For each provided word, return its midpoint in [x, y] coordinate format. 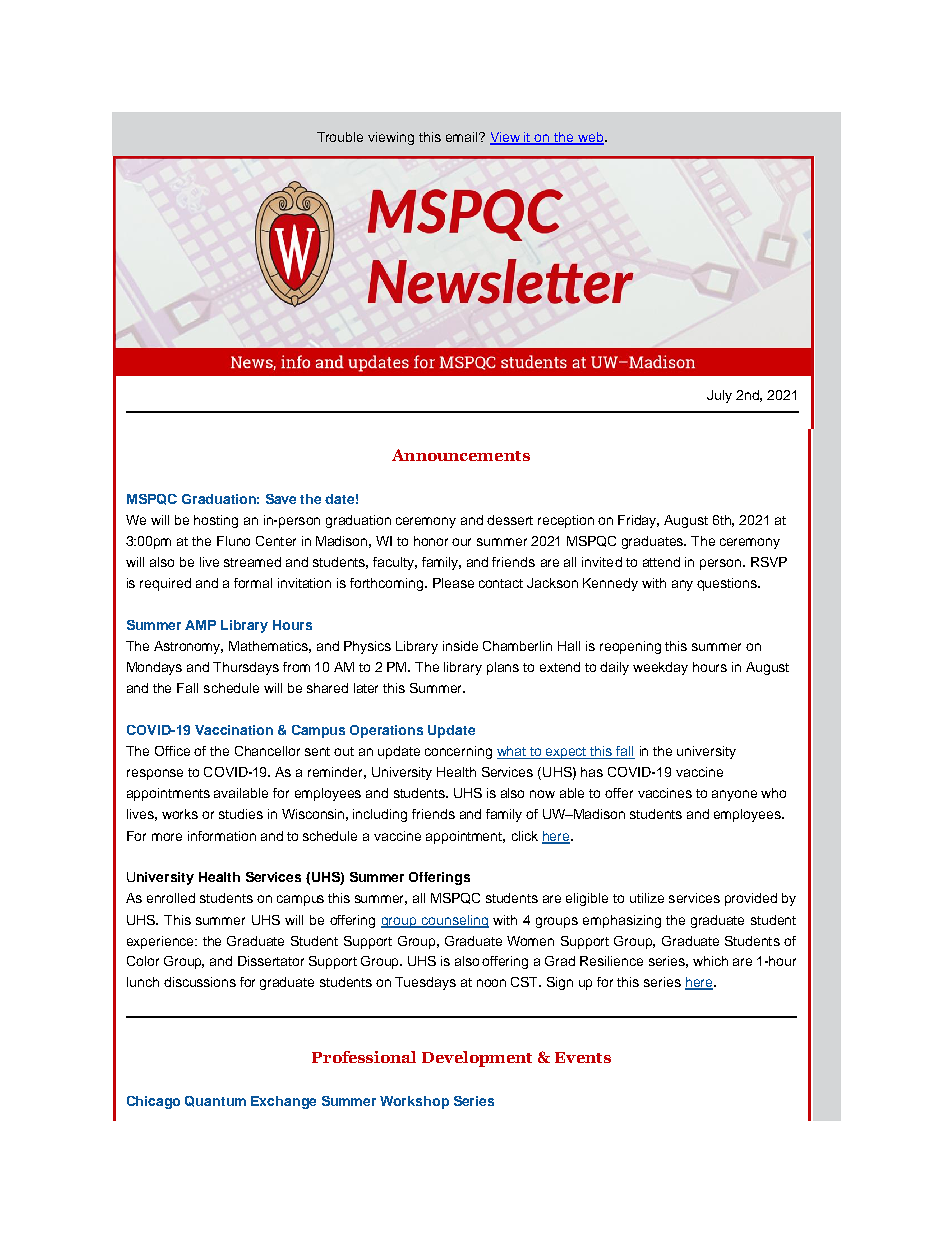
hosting [216, 521]
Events [583, 1057]
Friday [638, 521]
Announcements [461, 455]
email [463, 137]
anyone [734, 795]
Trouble [340, 137]
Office [172, 751]
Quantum [215, 1101]
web [591, 138]
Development [477, 1059]
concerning [458, 752]
